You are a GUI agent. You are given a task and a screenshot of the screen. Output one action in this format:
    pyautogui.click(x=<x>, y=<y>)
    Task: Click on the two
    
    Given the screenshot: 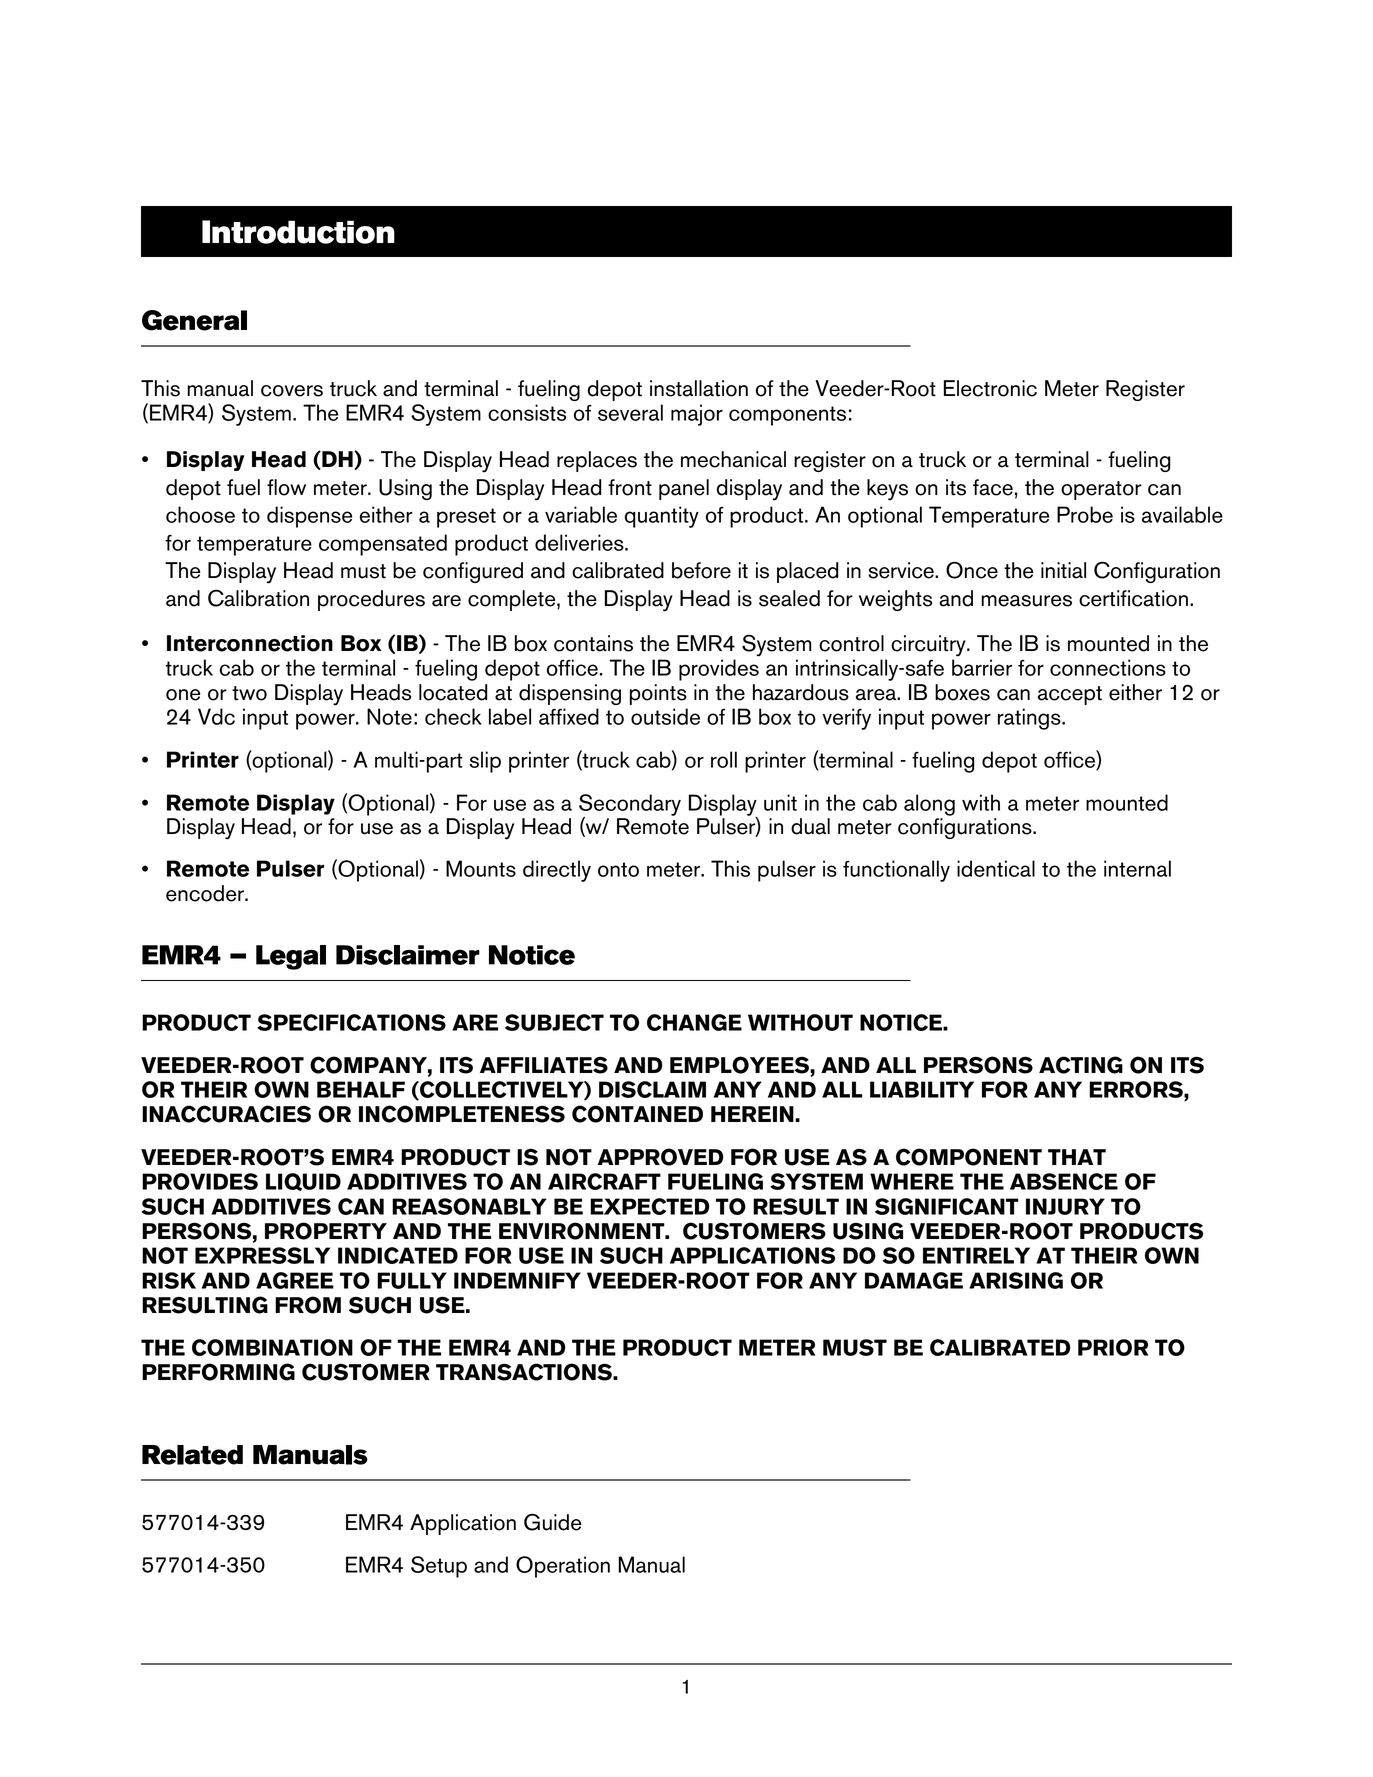 What is the action you would take?
    pyautogui.click(x=249, y=693)
